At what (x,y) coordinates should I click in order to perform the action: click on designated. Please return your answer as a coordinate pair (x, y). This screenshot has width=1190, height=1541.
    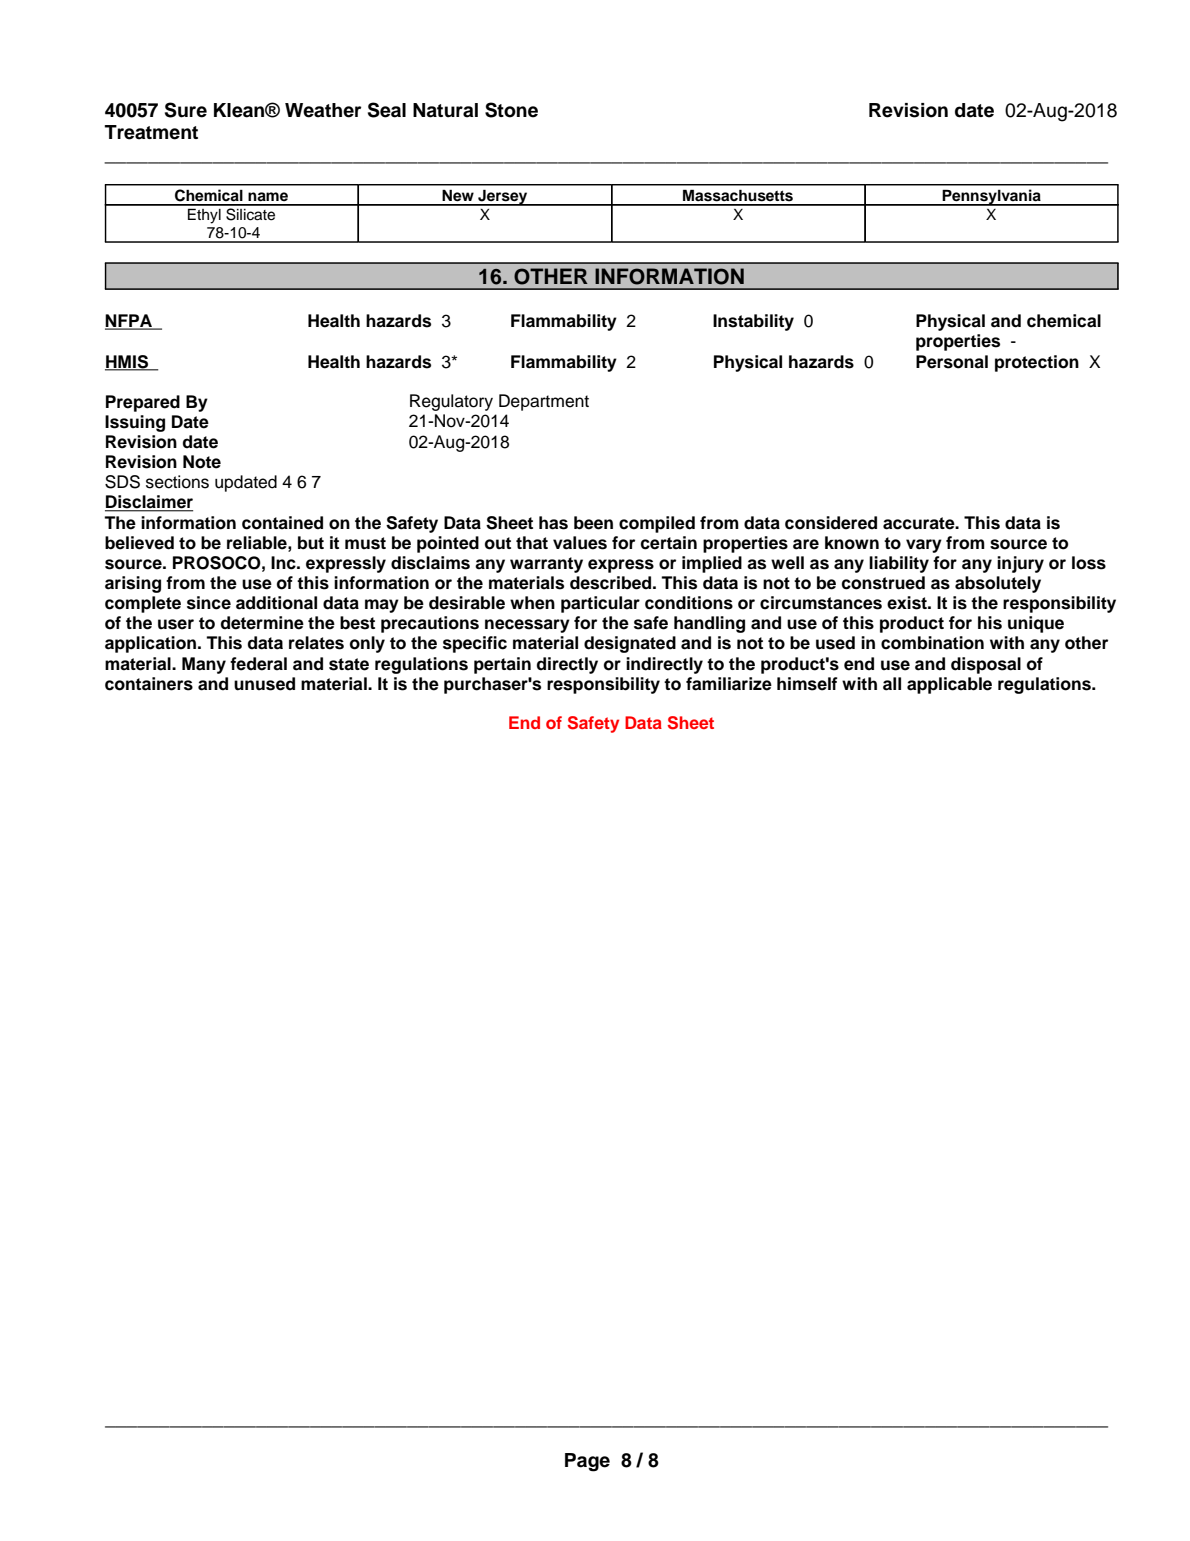
    Looking at the image, I should click on (630, 644).
